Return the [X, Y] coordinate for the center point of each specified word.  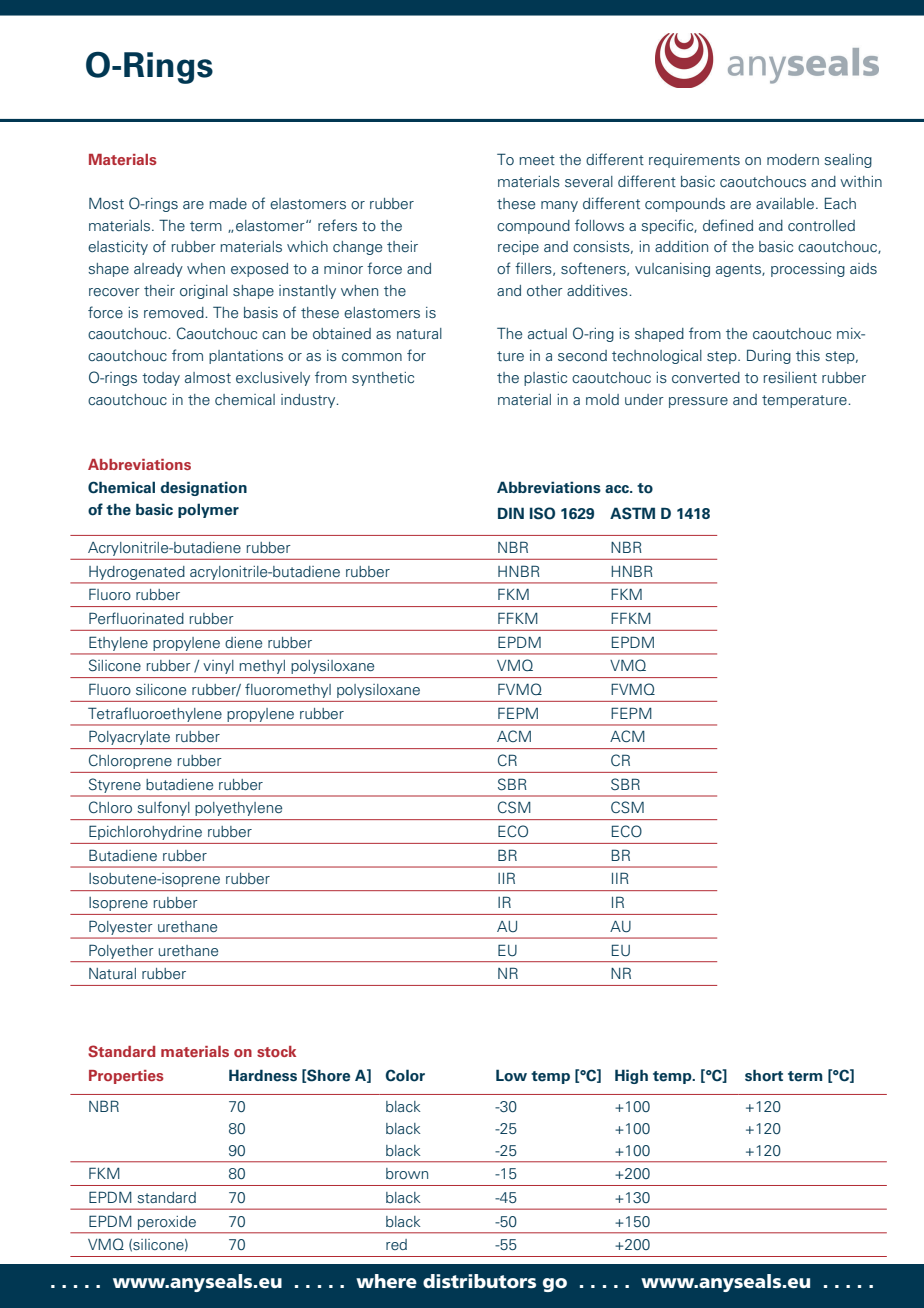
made [228, 203]
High [631, 1076]
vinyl [218, 667]
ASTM [632, 513]
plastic [545, 379]
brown [407, 1173]
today [161, 379]
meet [537, 160]
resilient [790, 377]
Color [405, 1075]
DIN [511, 513]
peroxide [167, 1223]
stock [276, 1051]
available [785, 203]
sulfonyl [163, 808]
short [764, 1075]
